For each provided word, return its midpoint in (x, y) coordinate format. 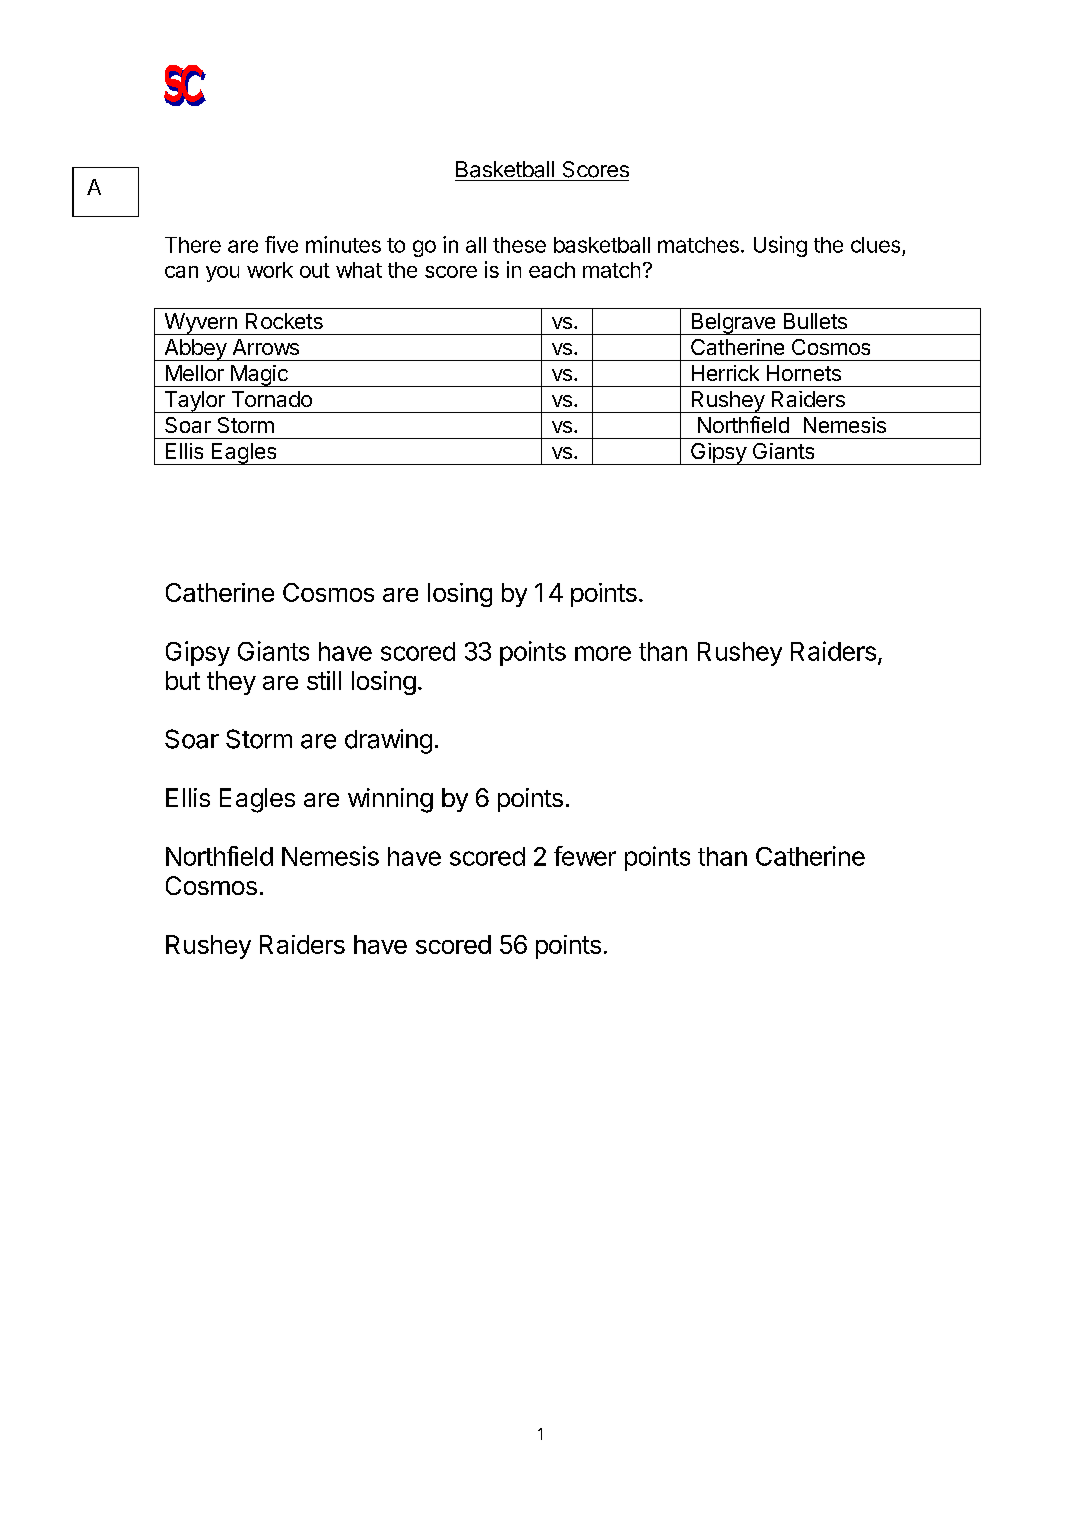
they (231, 683)
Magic (259, 376)
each (552, 270)
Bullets (815, 321)
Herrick (725, 373)
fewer (585, 856)
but (183, 680)
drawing (388, 741)
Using (780, 246)
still (324, 680)
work (270, 270)
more (603, 653)
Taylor (194, 402)
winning (390, 800)
